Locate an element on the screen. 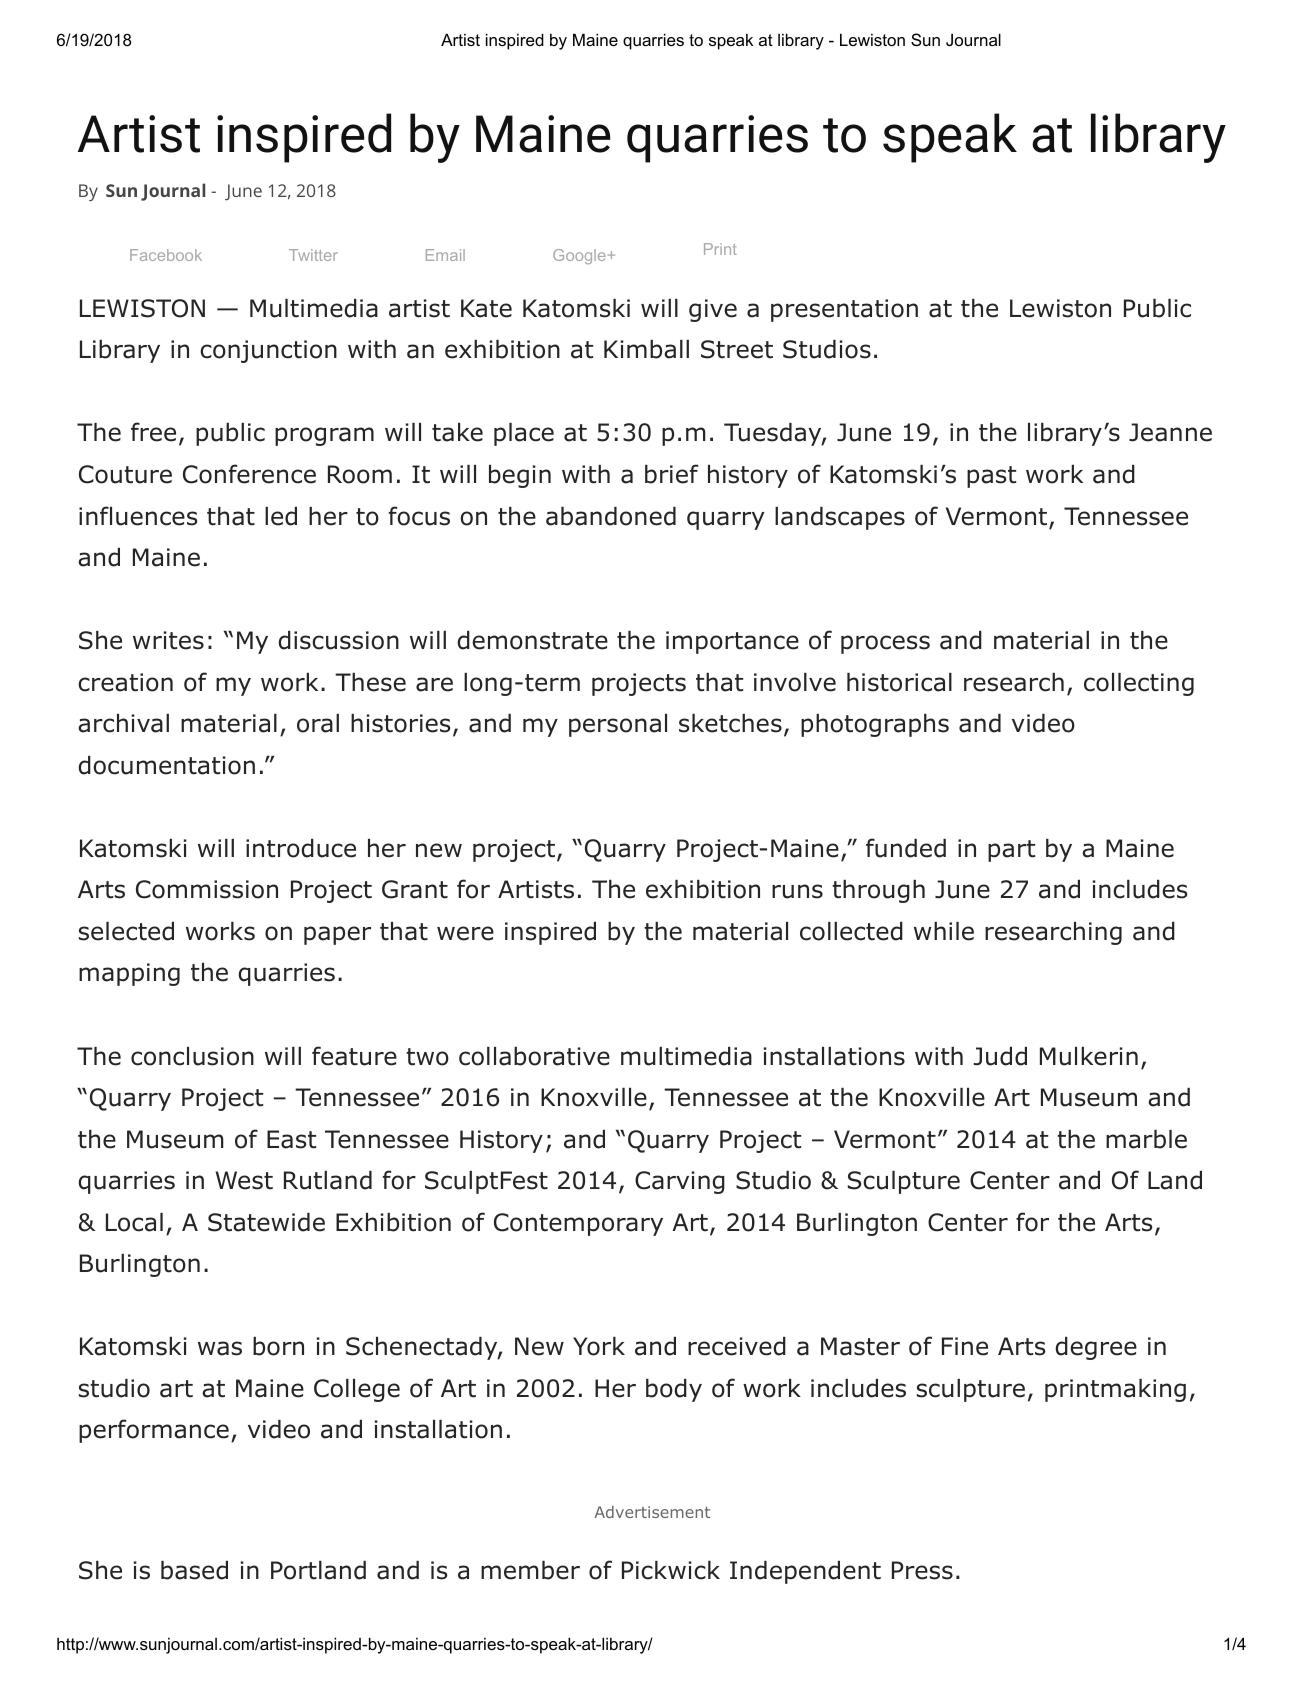  Press is located at coordinates (922, 1570).
